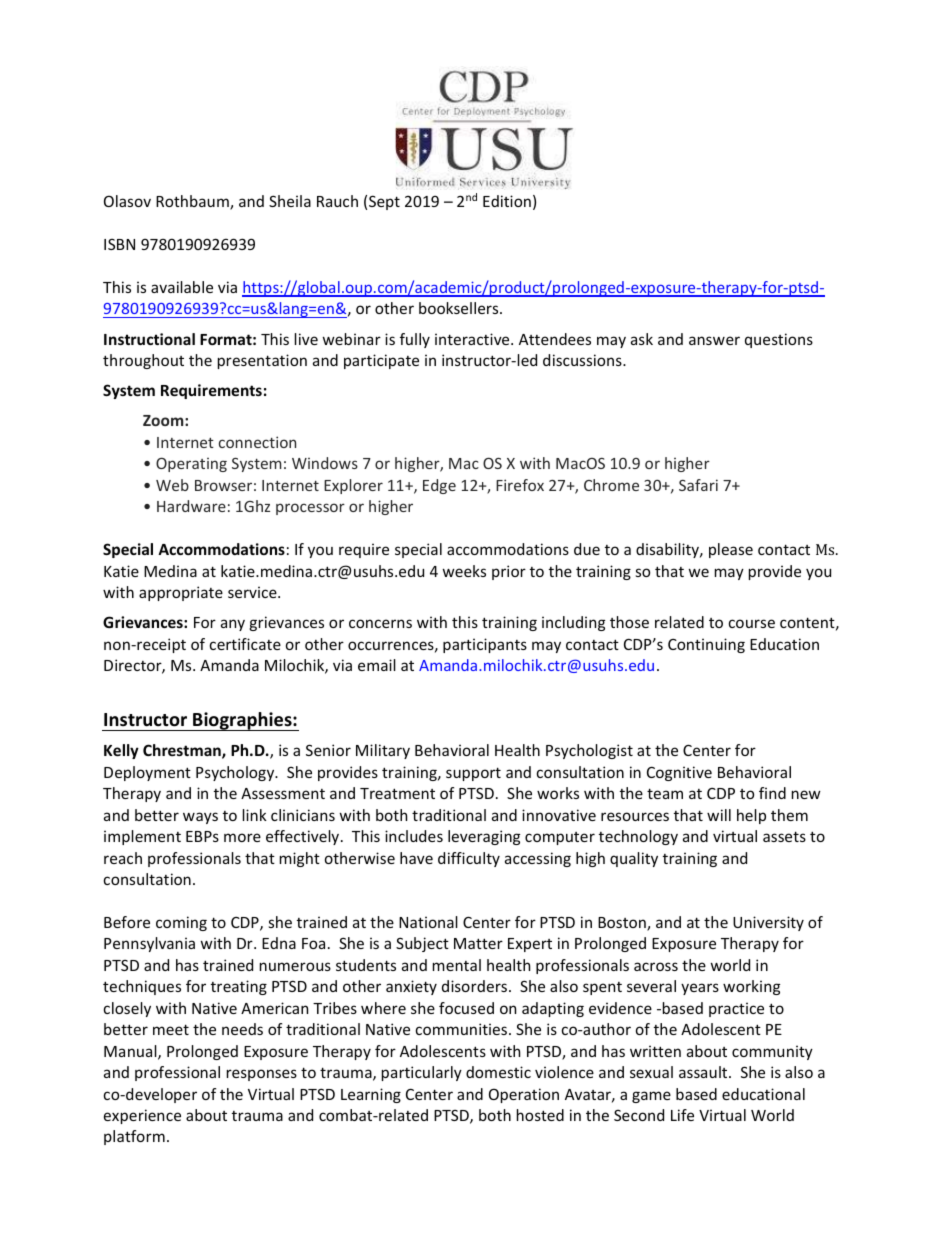  I want to click on will, so click(719, 815).
